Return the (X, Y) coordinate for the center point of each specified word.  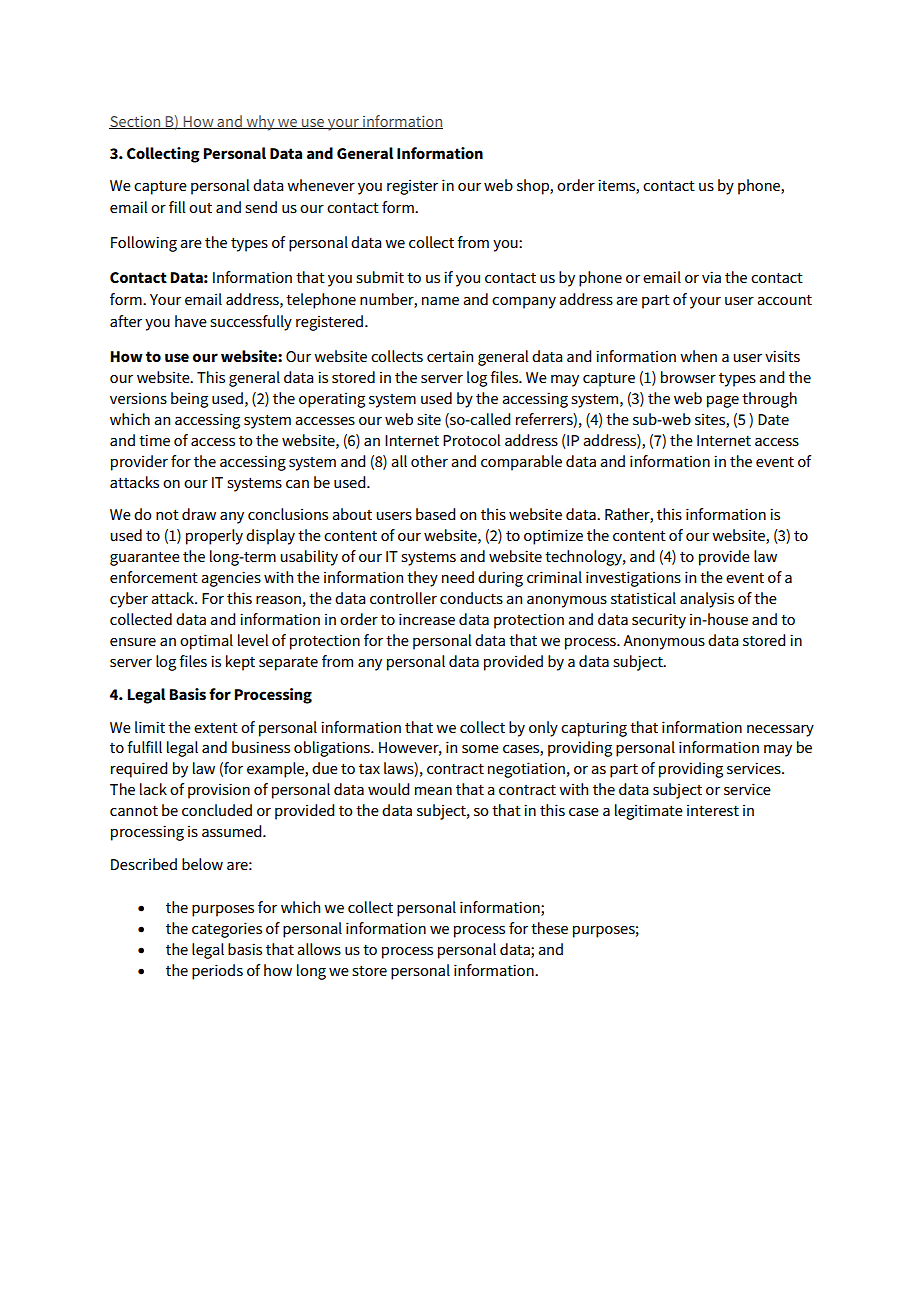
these (549, 928)
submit (380, 277)
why (260, 123)
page (723, 402)
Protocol (472, 440)
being (189, 400)
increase (427, 619)
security (659, 621)
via (711, 277)
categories (227, 930)
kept (240, 663)
